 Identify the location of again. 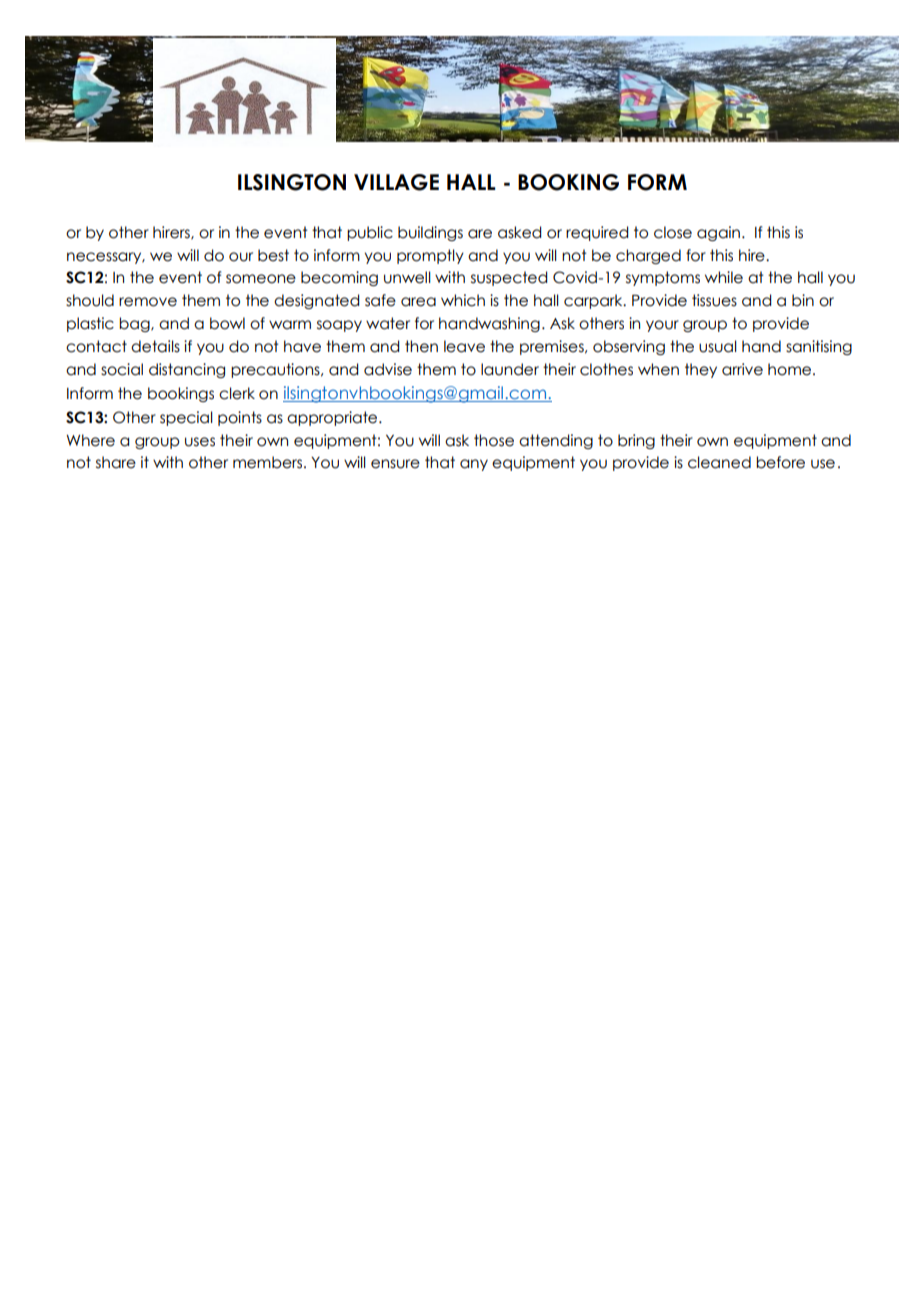
(720, 233).
